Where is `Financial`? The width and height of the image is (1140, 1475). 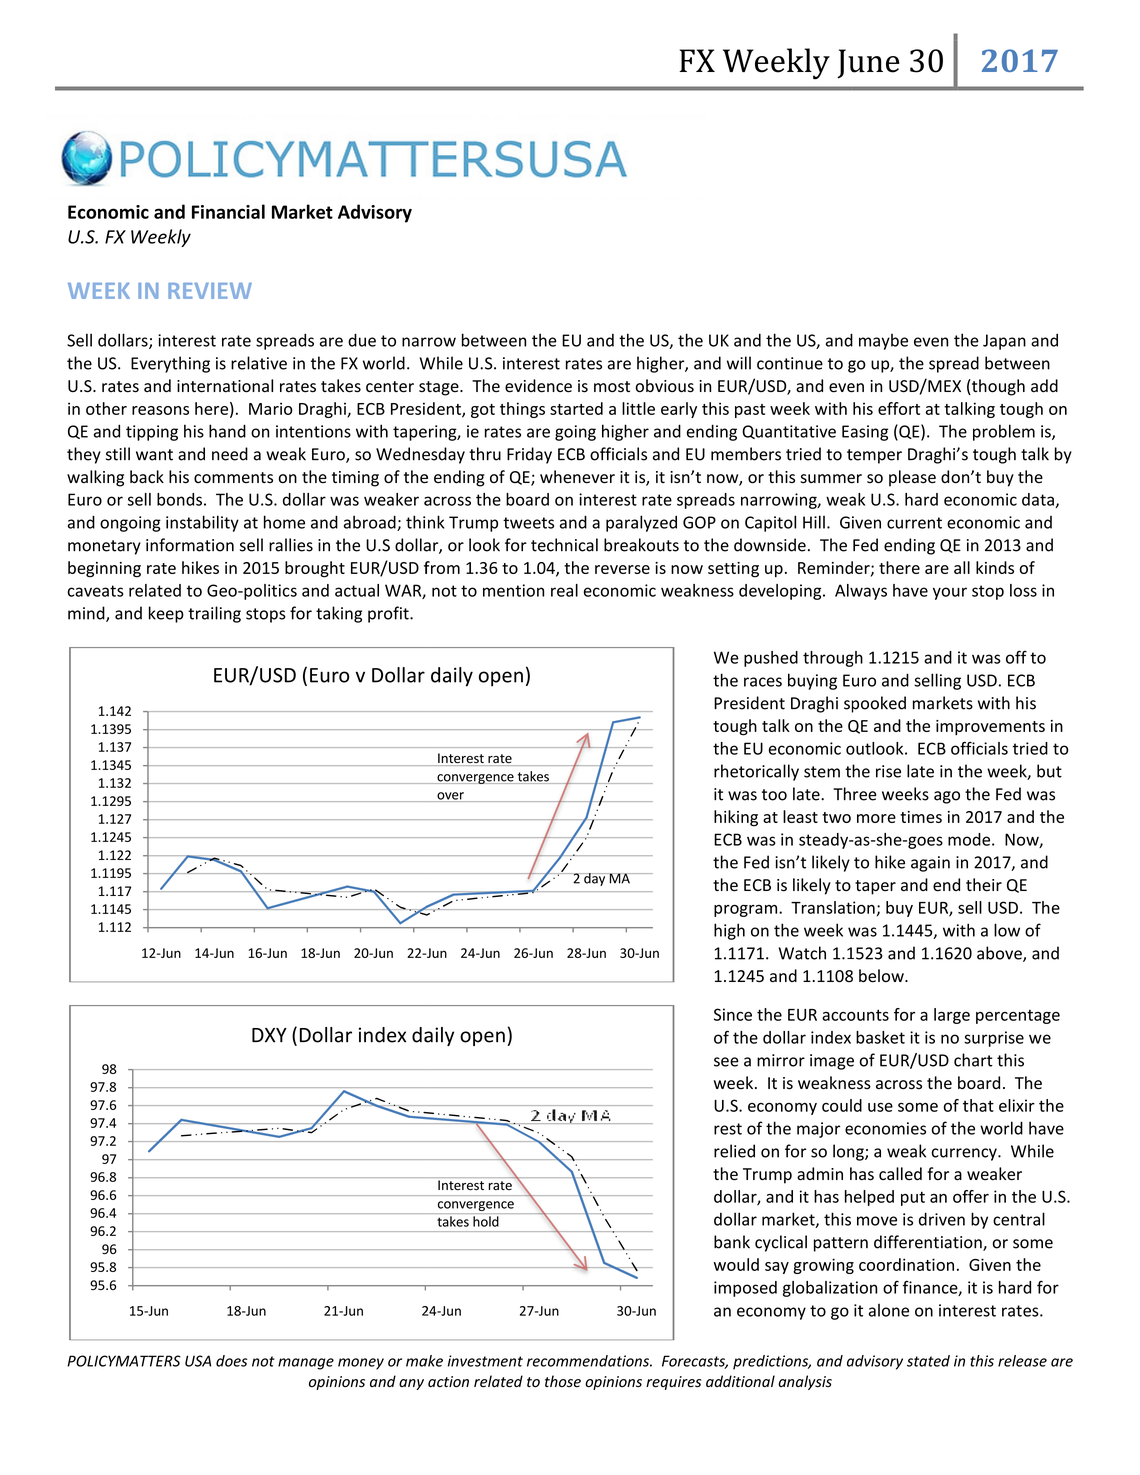
Financial is located at coordinates (228, 211).
